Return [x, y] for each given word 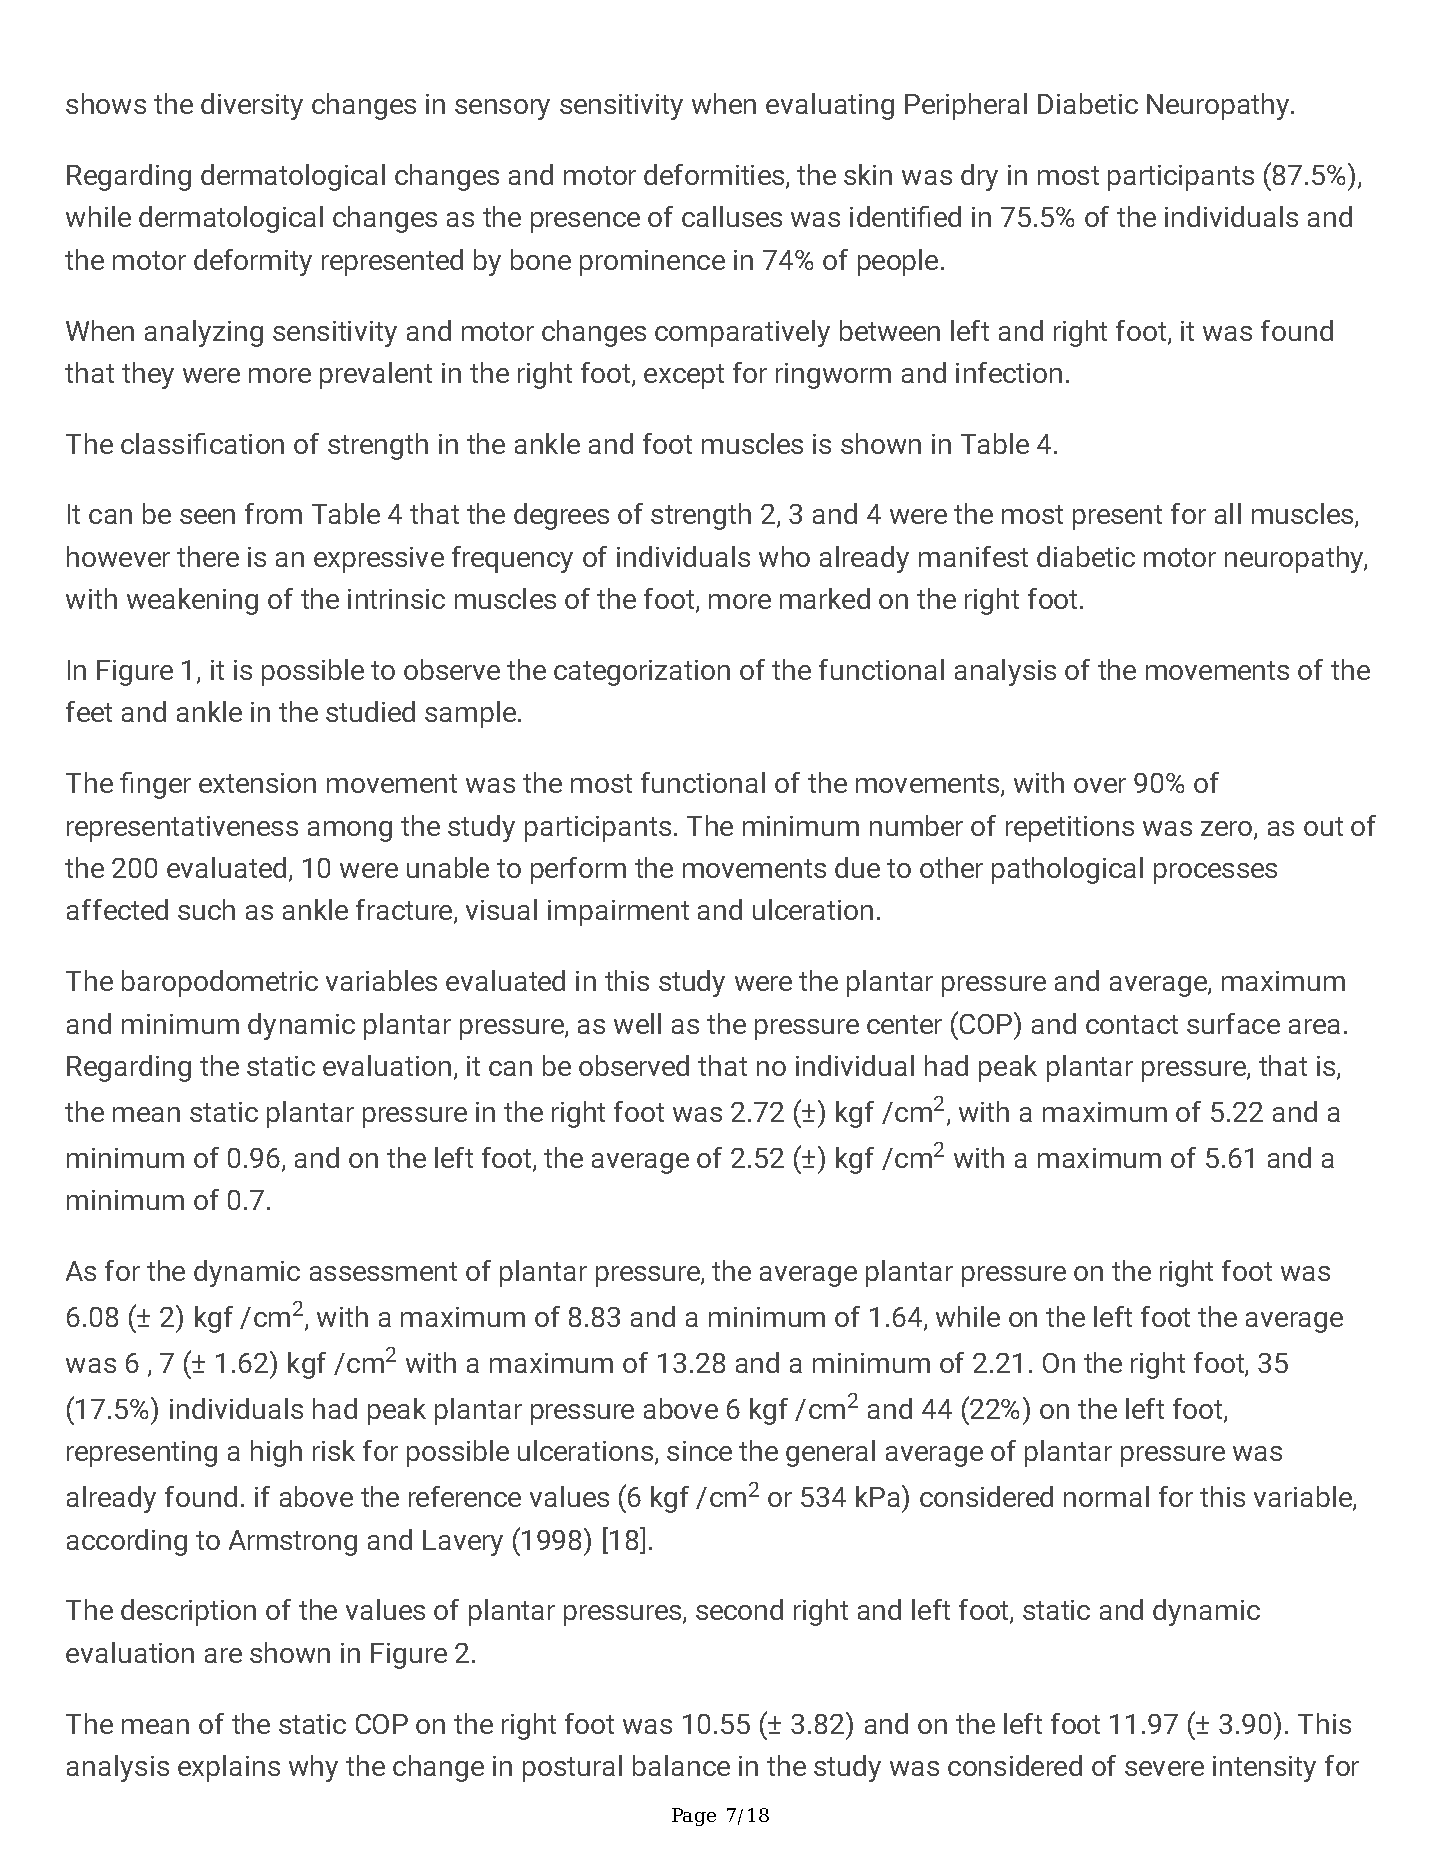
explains [229, 1768]
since [699, 1451]
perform [578, 870]
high [276, 1453]
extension [257, 783]
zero [1228, 830]
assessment [383, 1271]
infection [1009, 372]
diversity [252, 106]
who [784, 556]
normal [1106, 1496]
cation [247, 444]
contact [1132, 1024]
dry [979, 177]
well [637, 1023]
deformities [715, 176]
